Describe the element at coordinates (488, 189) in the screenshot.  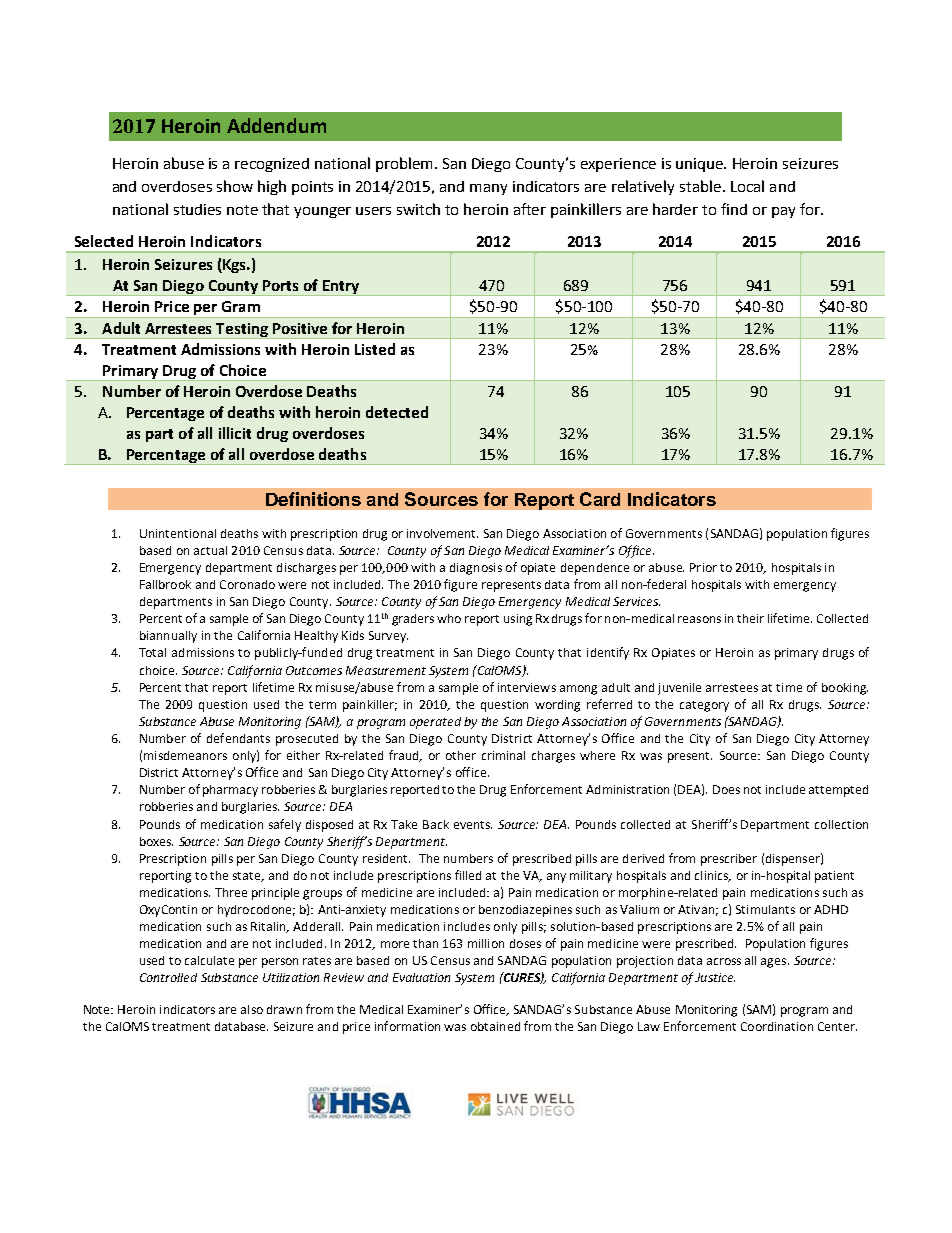
I see `many` at that location.
